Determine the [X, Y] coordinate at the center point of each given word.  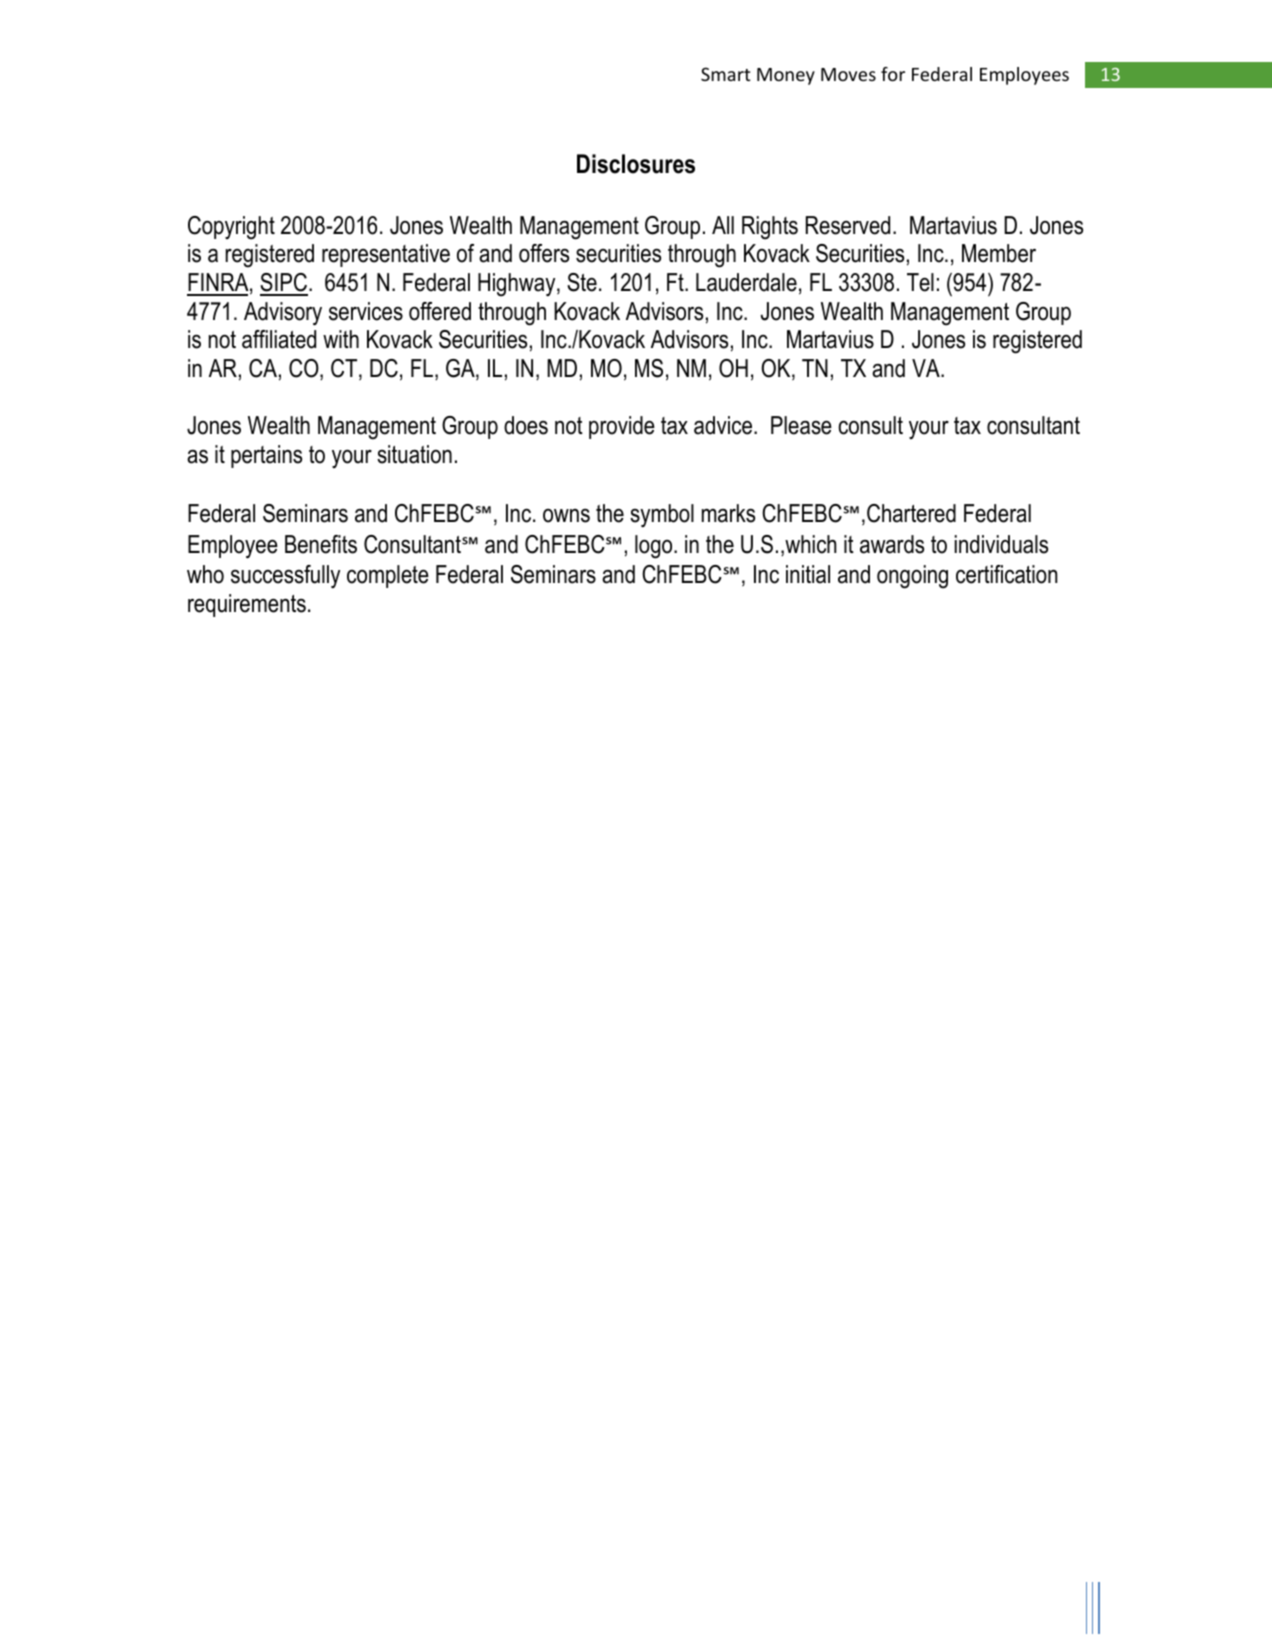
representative [386, 255]
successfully [285, 577]
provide [622, 427]
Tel [920, 282]
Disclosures [636, 164]
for [893, 74]
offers [544, 253]
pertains [266, 456]
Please [801, 425]
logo [655, 547]
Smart [725, 74]
